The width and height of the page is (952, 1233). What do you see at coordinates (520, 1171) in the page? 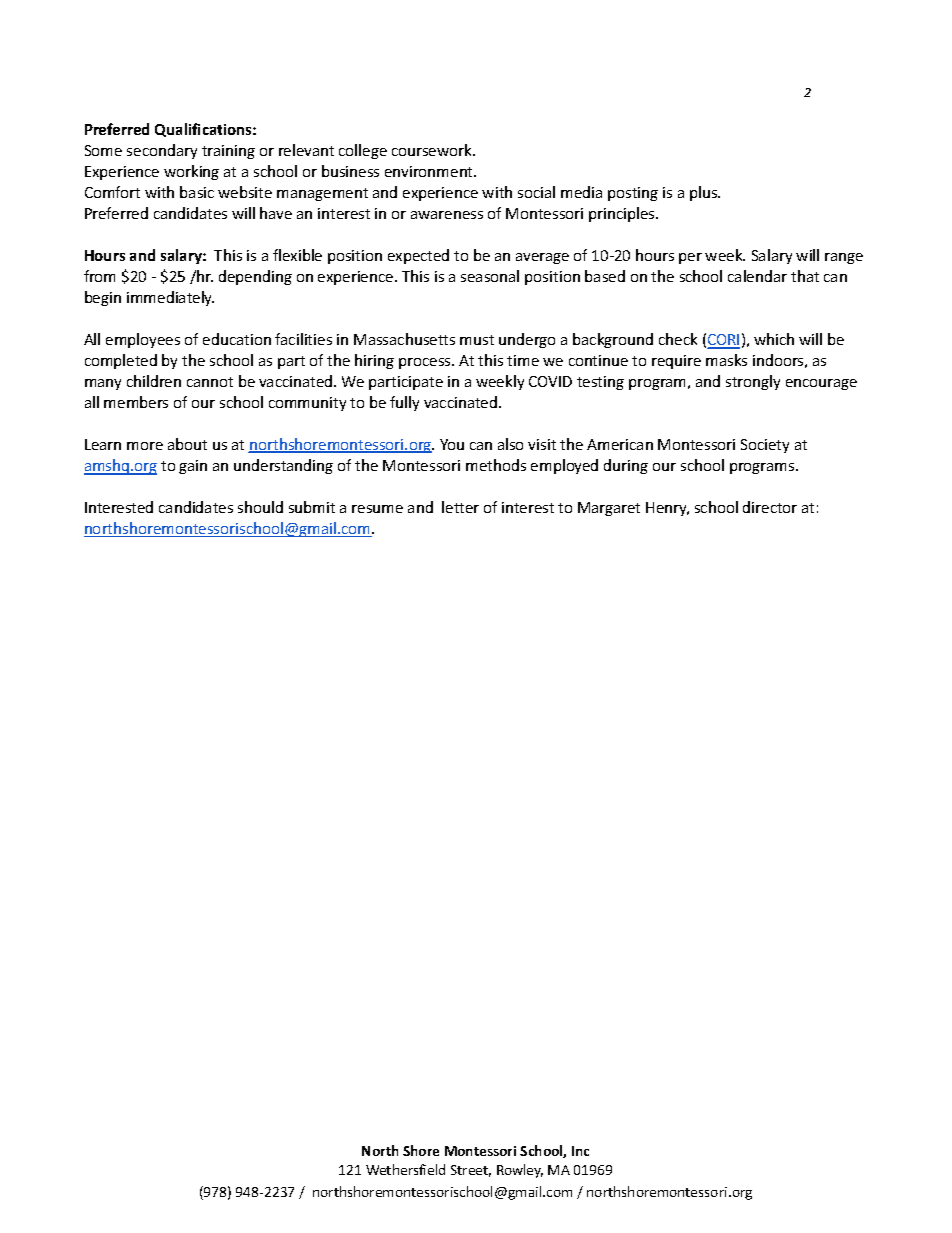
I see `Rowley` at bounding box center [520, 1171].
